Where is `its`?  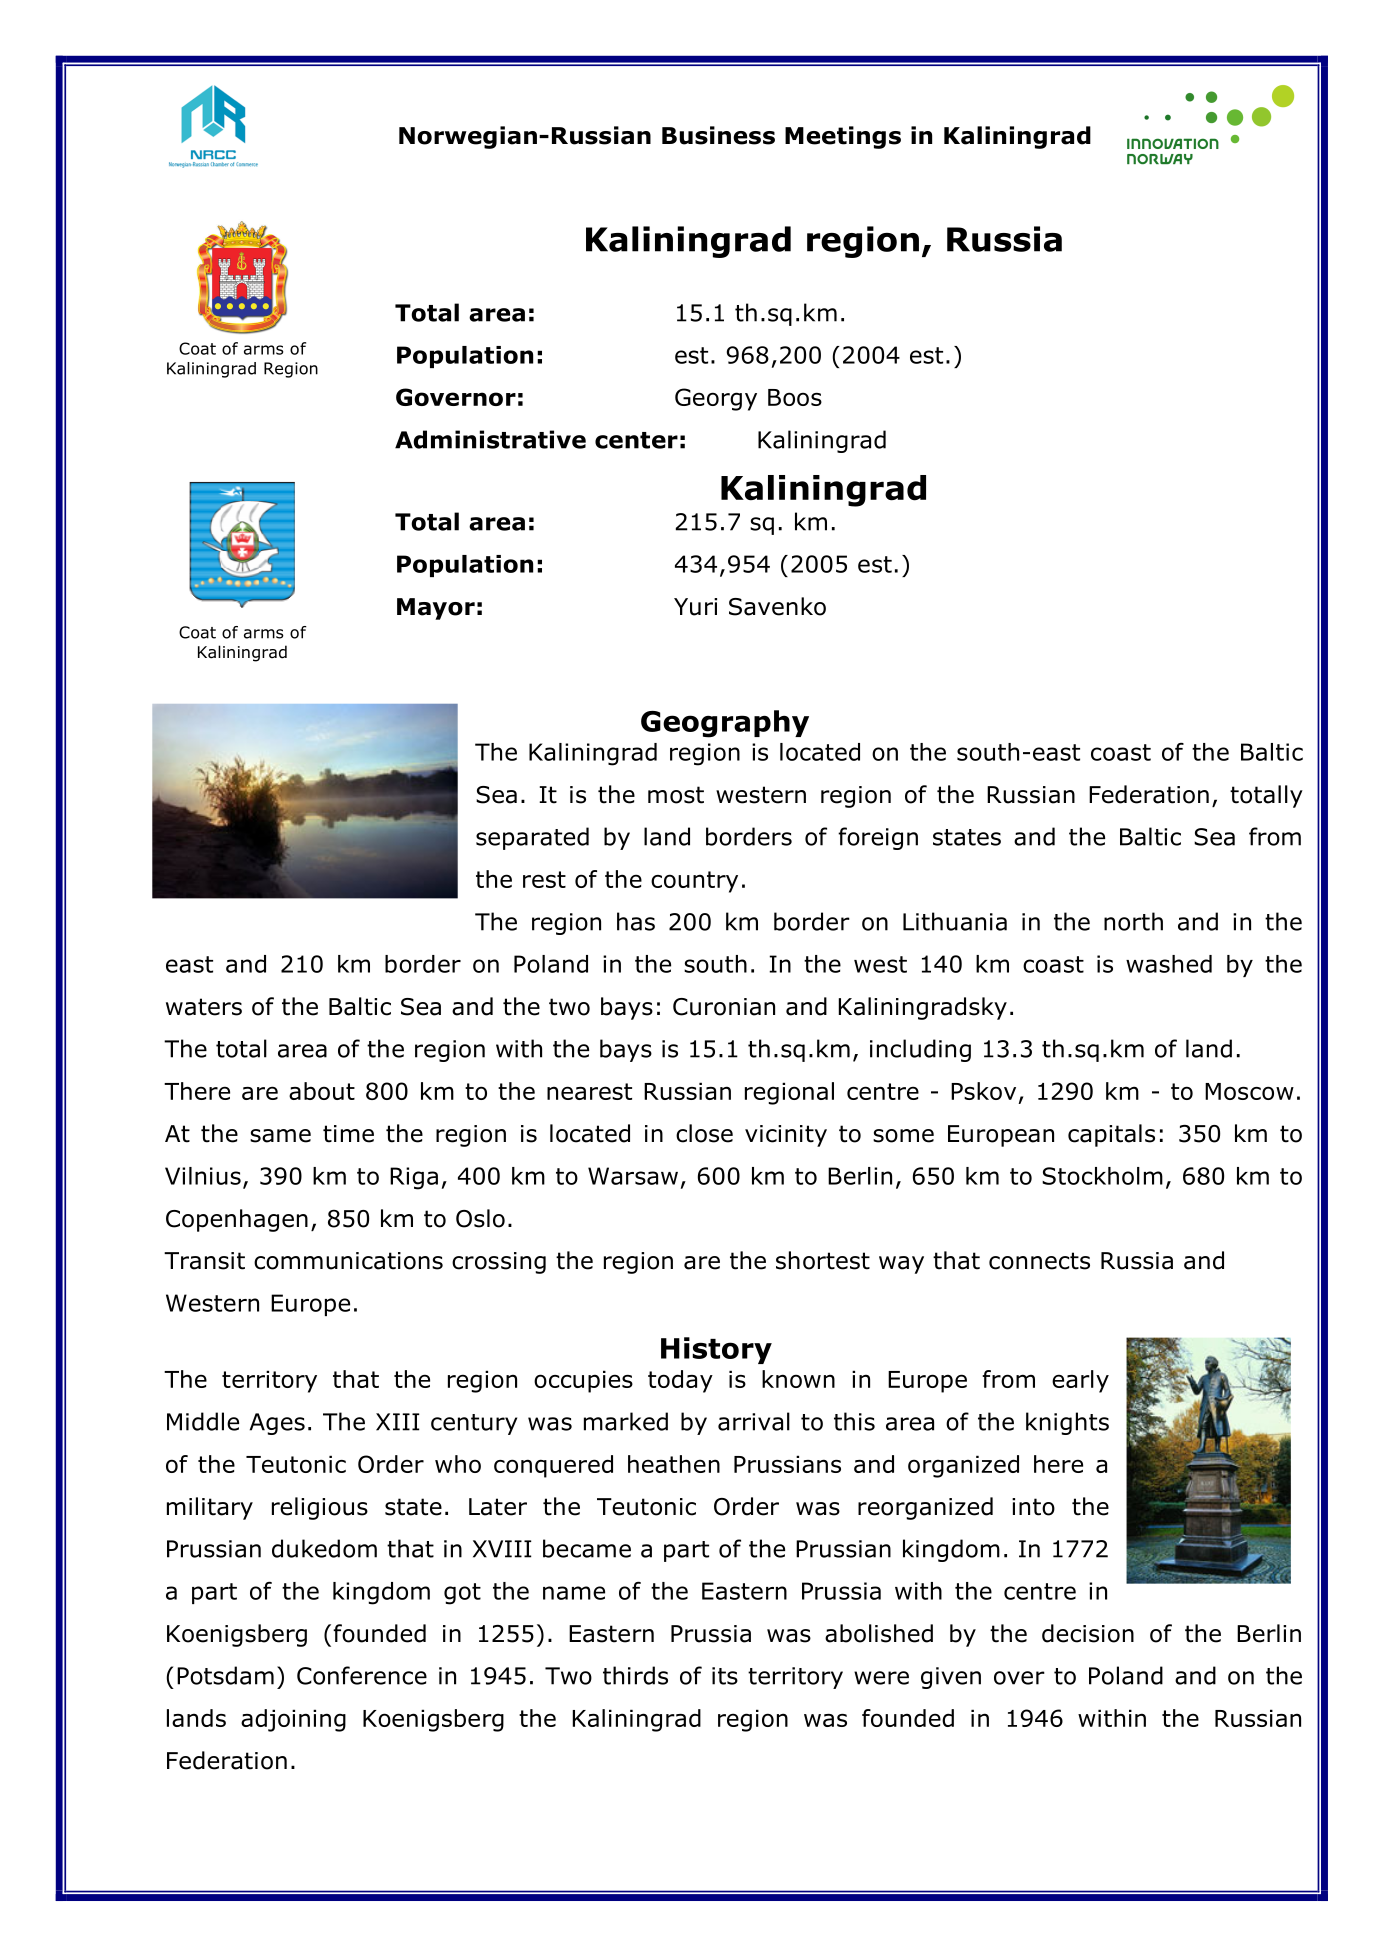
its is located at coordinates (725, 1676).
